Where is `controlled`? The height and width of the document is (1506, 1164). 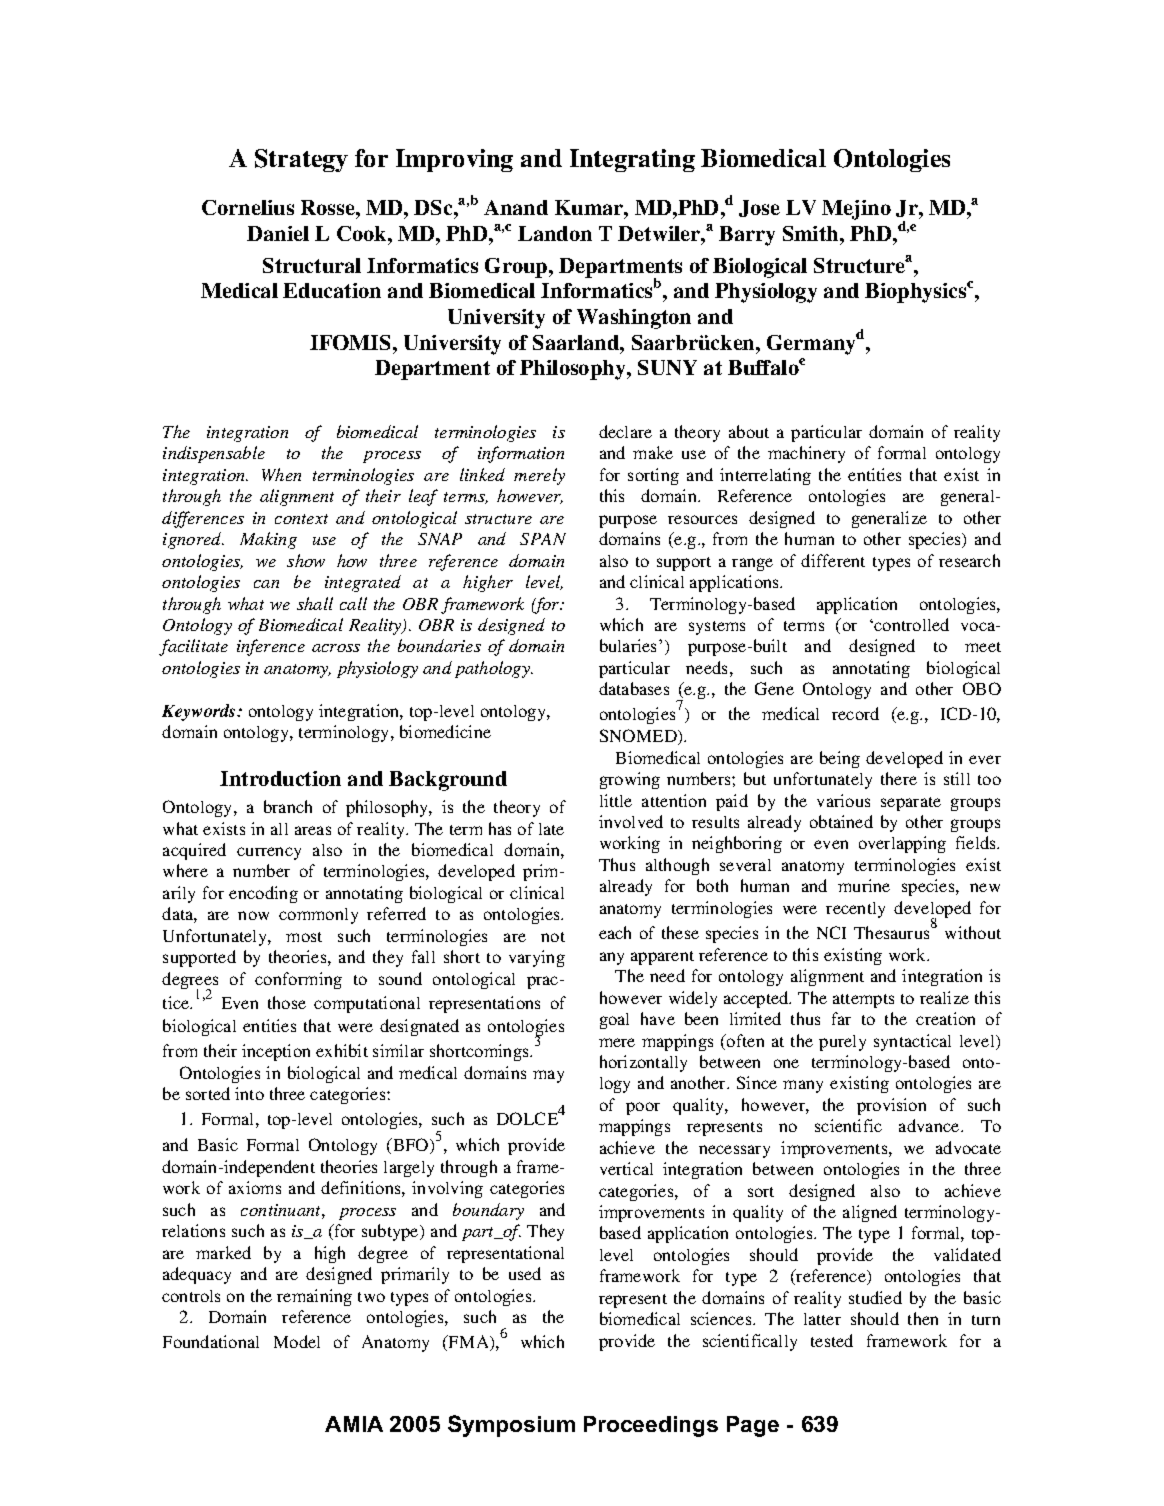 controlled is located at coordinates (910, 624).
